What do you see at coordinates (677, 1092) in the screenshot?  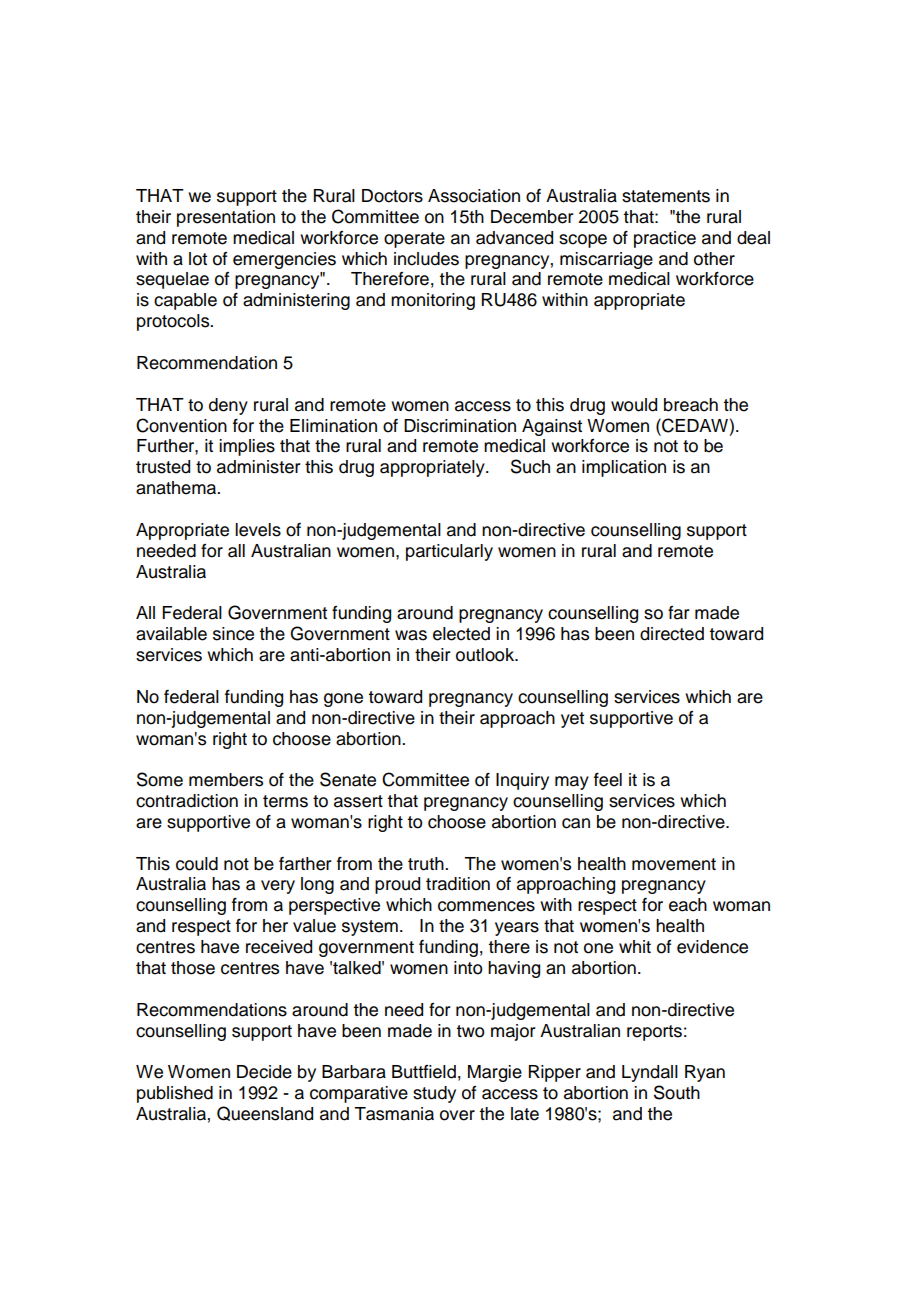 I see `South` at bounding box center [677, 1092].
